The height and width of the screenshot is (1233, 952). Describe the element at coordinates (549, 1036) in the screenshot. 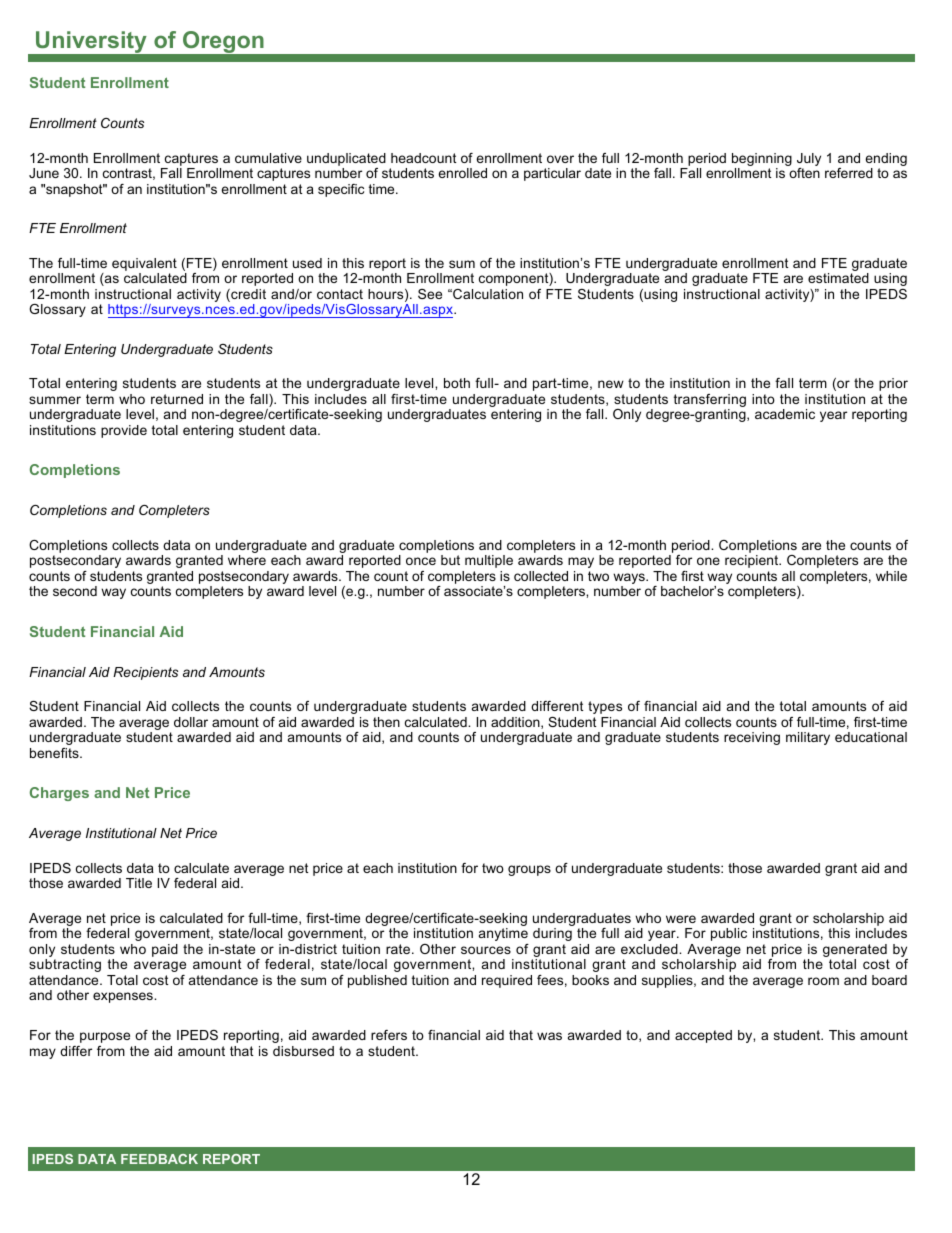

I see `was` at that location.
